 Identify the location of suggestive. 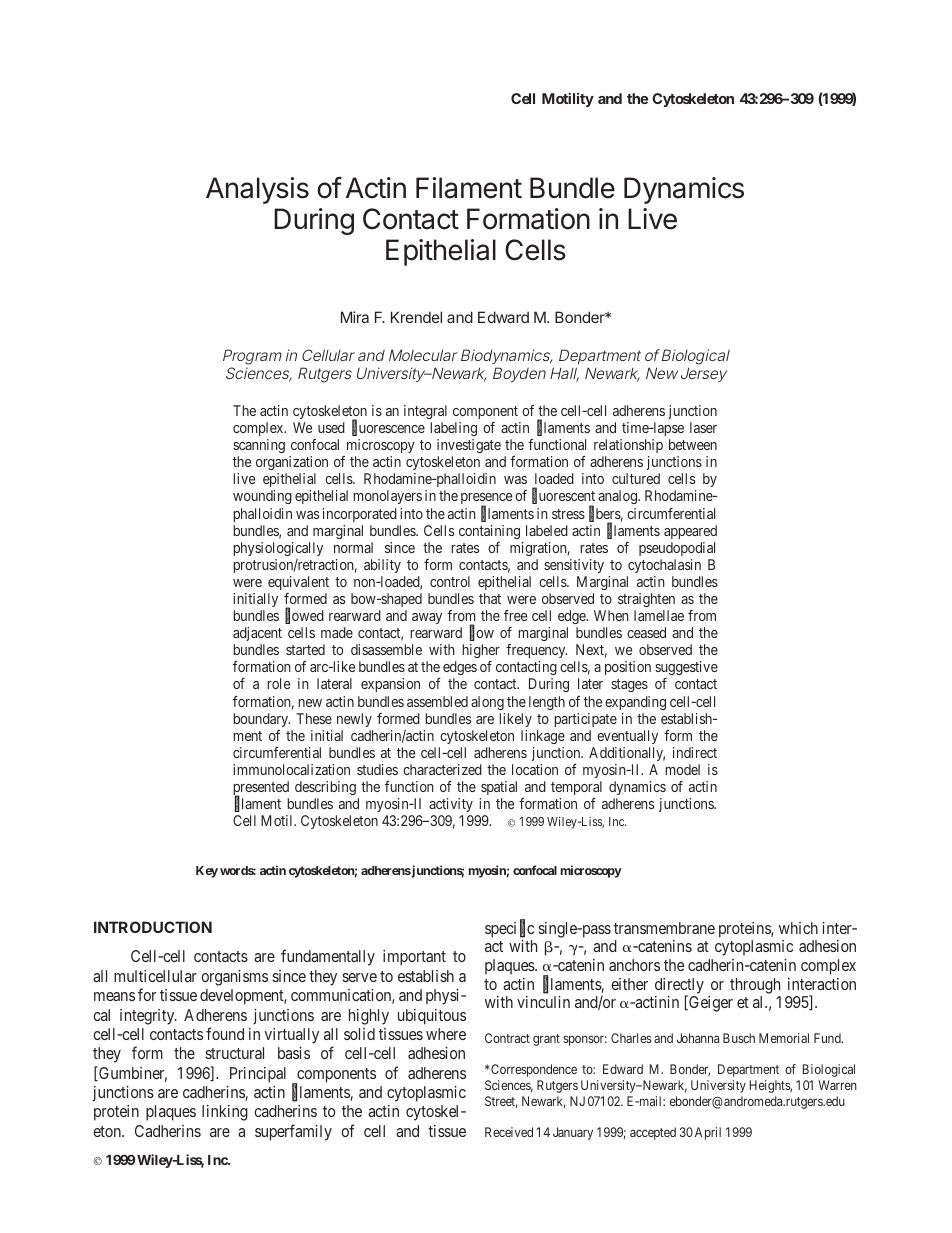
(686, 670).
